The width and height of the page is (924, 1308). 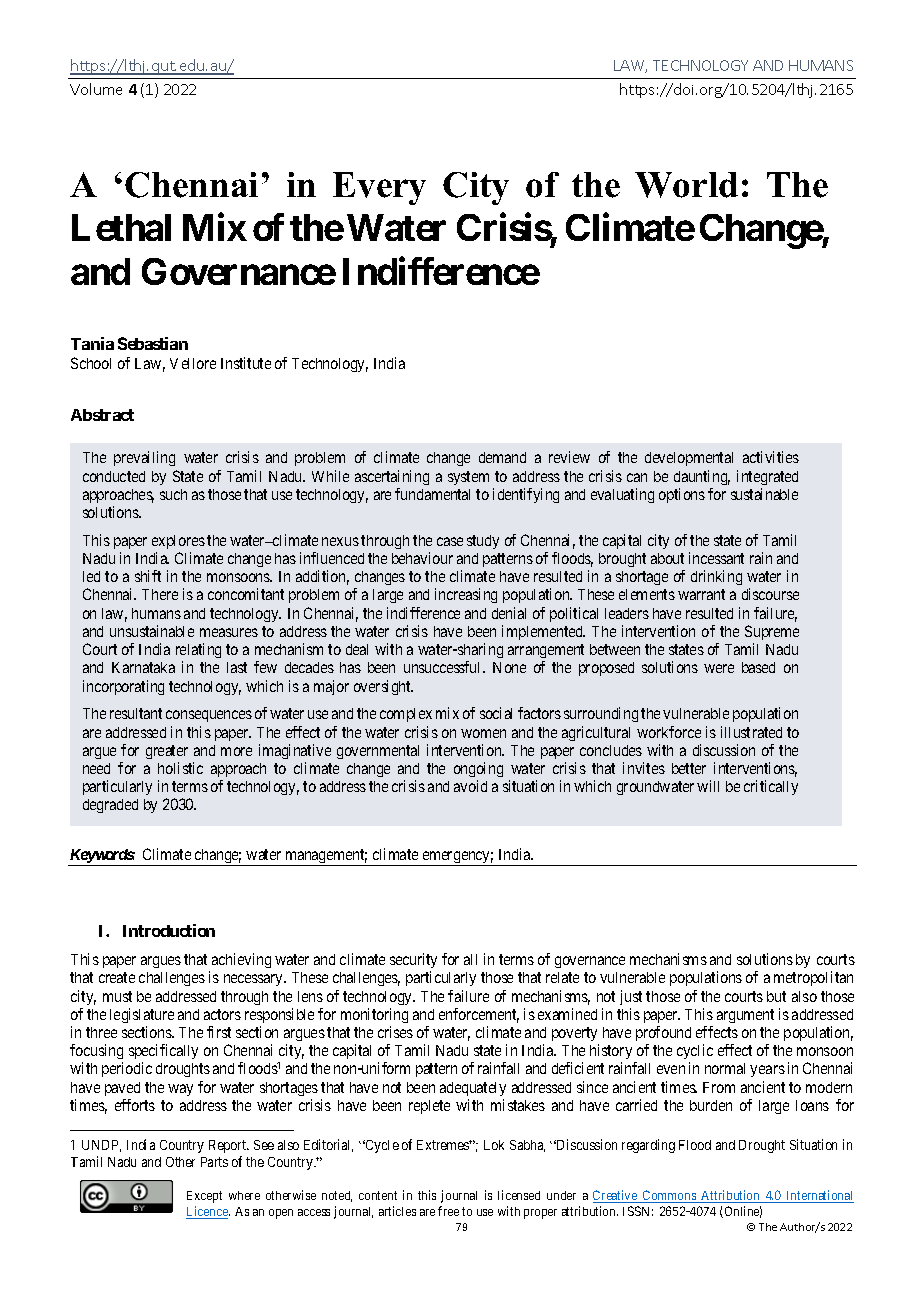 I want to click on relating, so click(x=198, y=652).
